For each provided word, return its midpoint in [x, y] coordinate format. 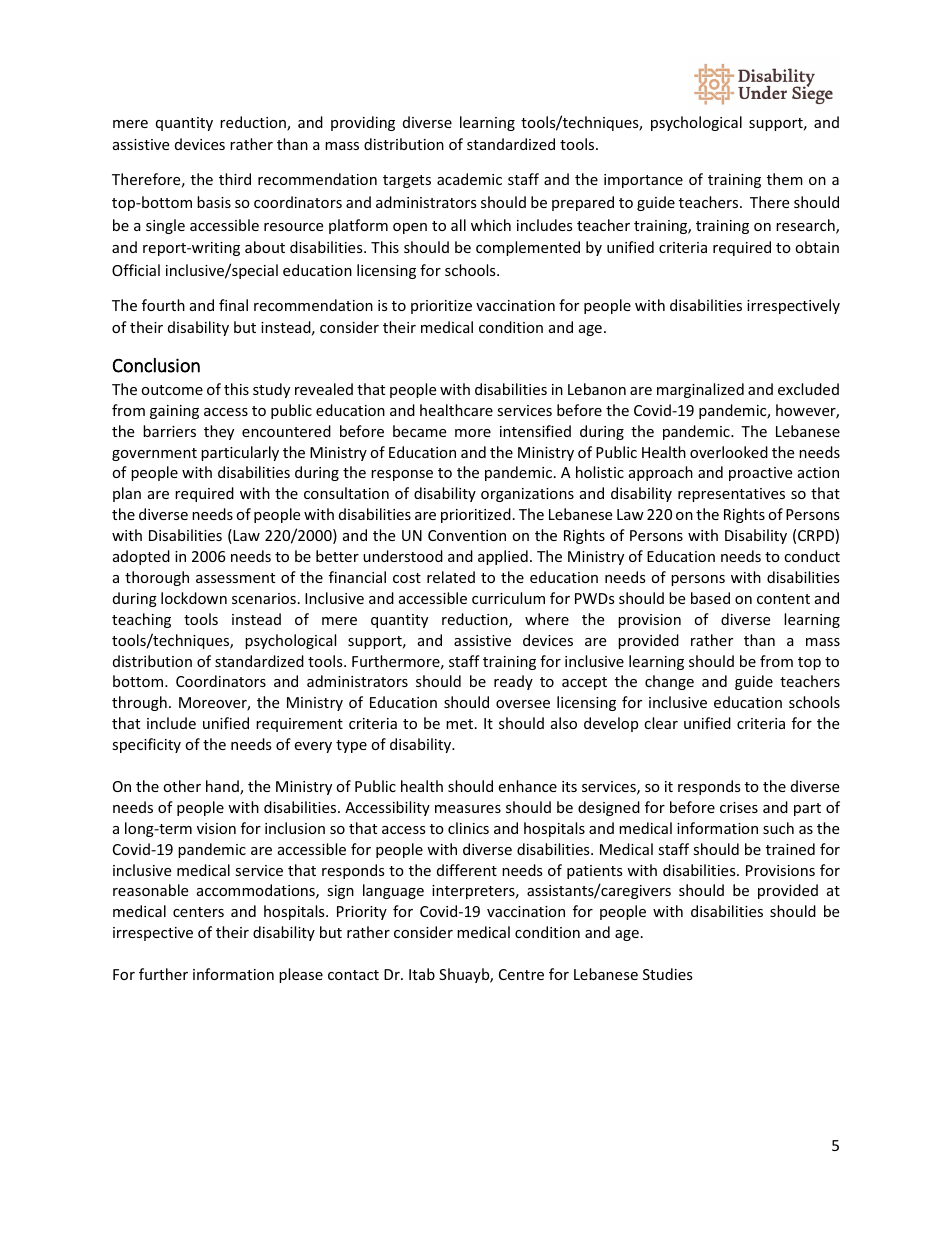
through [139, 703]
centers [198, 912]
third [235, 179]
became [419, 431]
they [219, 432]
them [785, 179]
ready [513, 682]
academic [469, 179]
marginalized [700, 390]
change [669, 682]
